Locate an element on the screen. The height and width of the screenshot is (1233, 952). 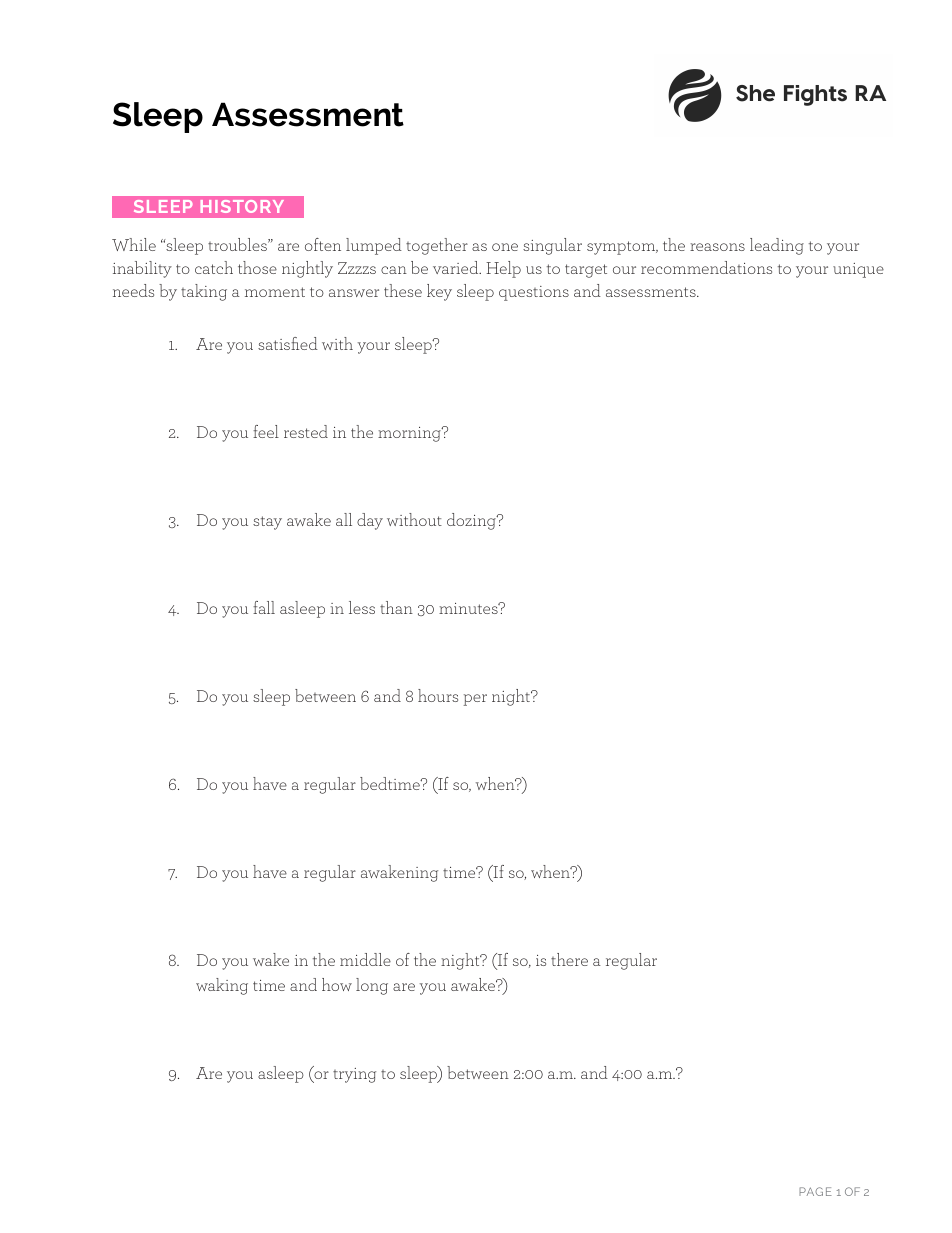
waking is located at coordinates (222, 986).
